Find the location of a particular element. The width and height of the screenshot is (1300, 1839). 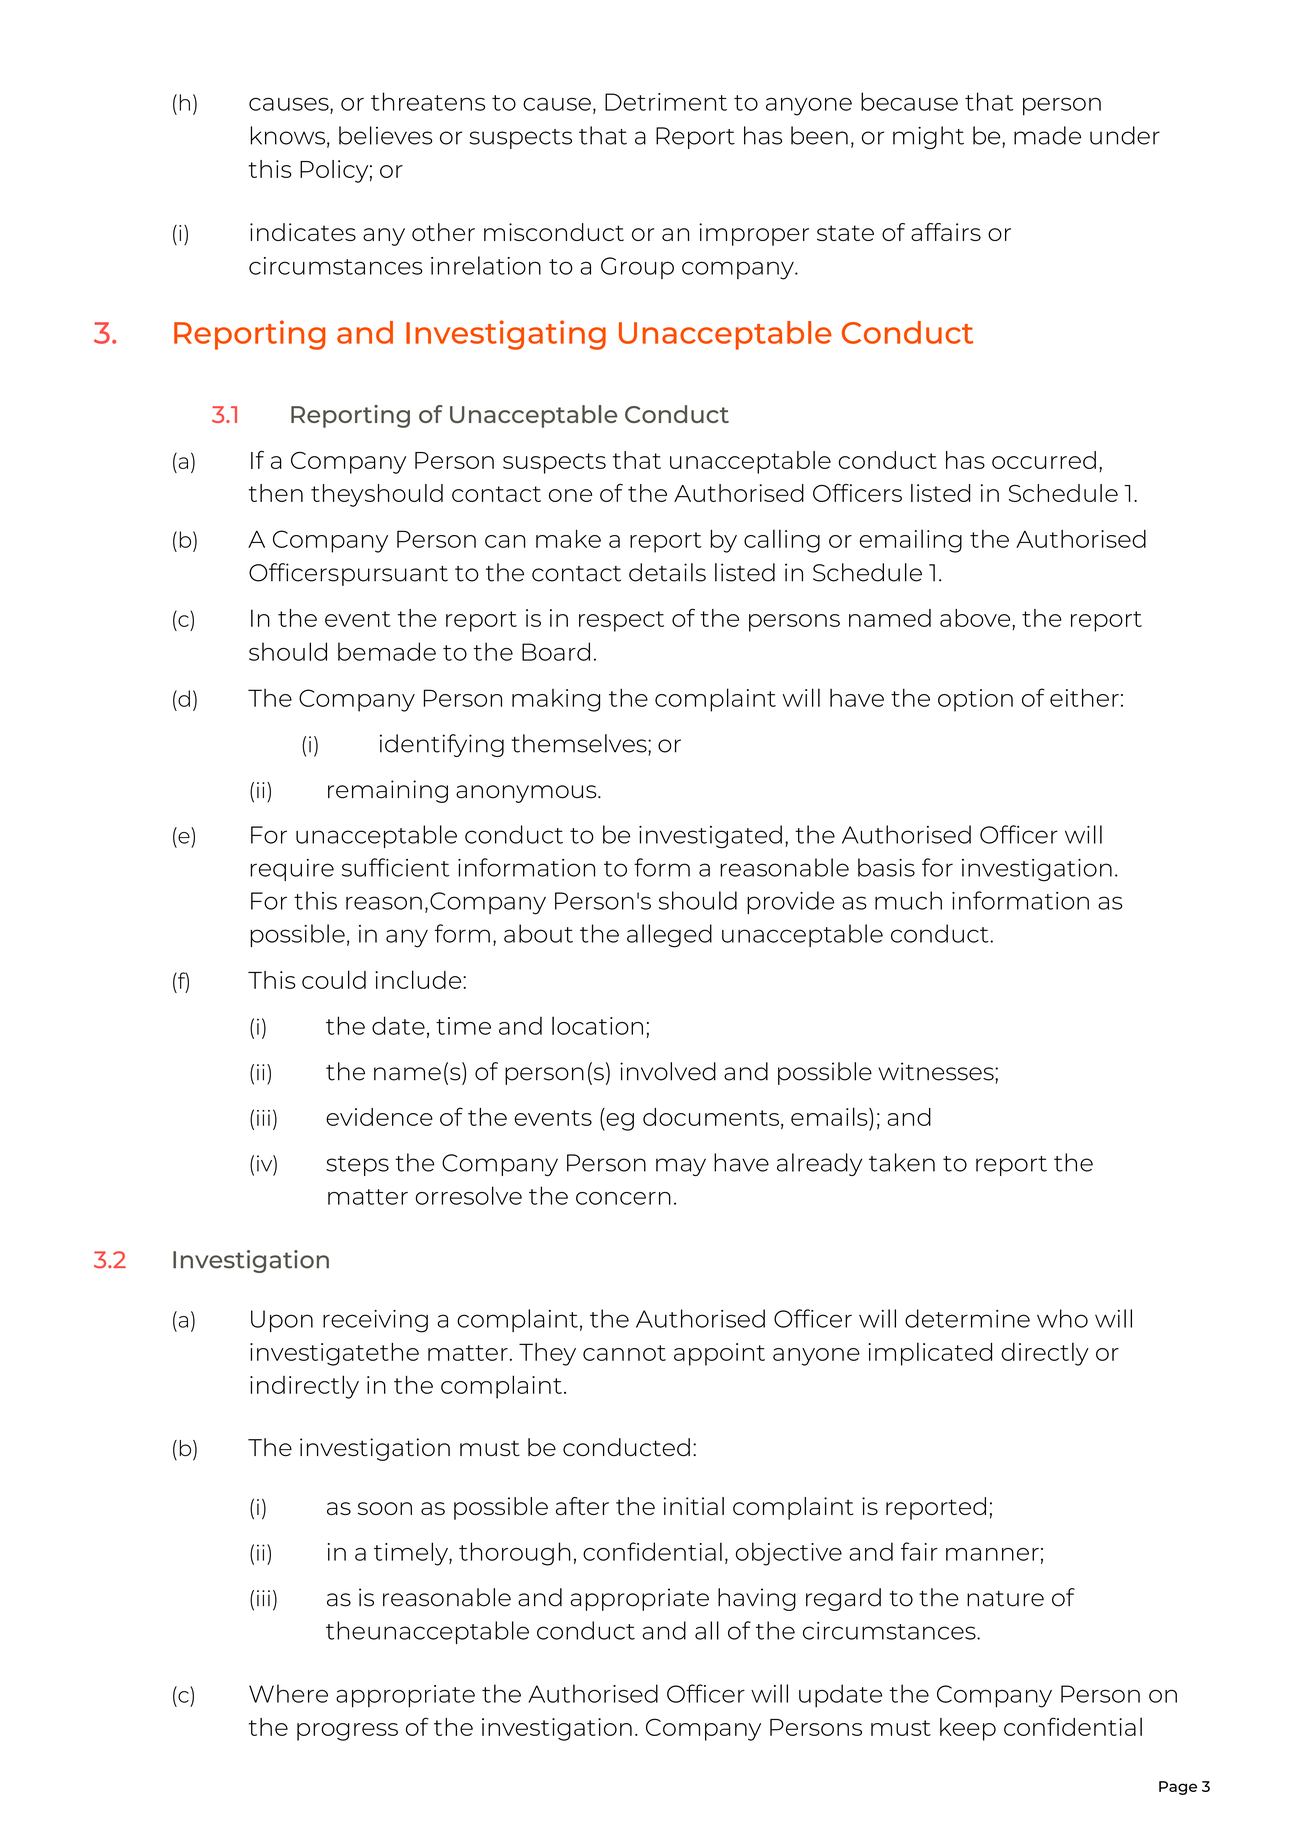

include is located at coordinates (419, 979).
